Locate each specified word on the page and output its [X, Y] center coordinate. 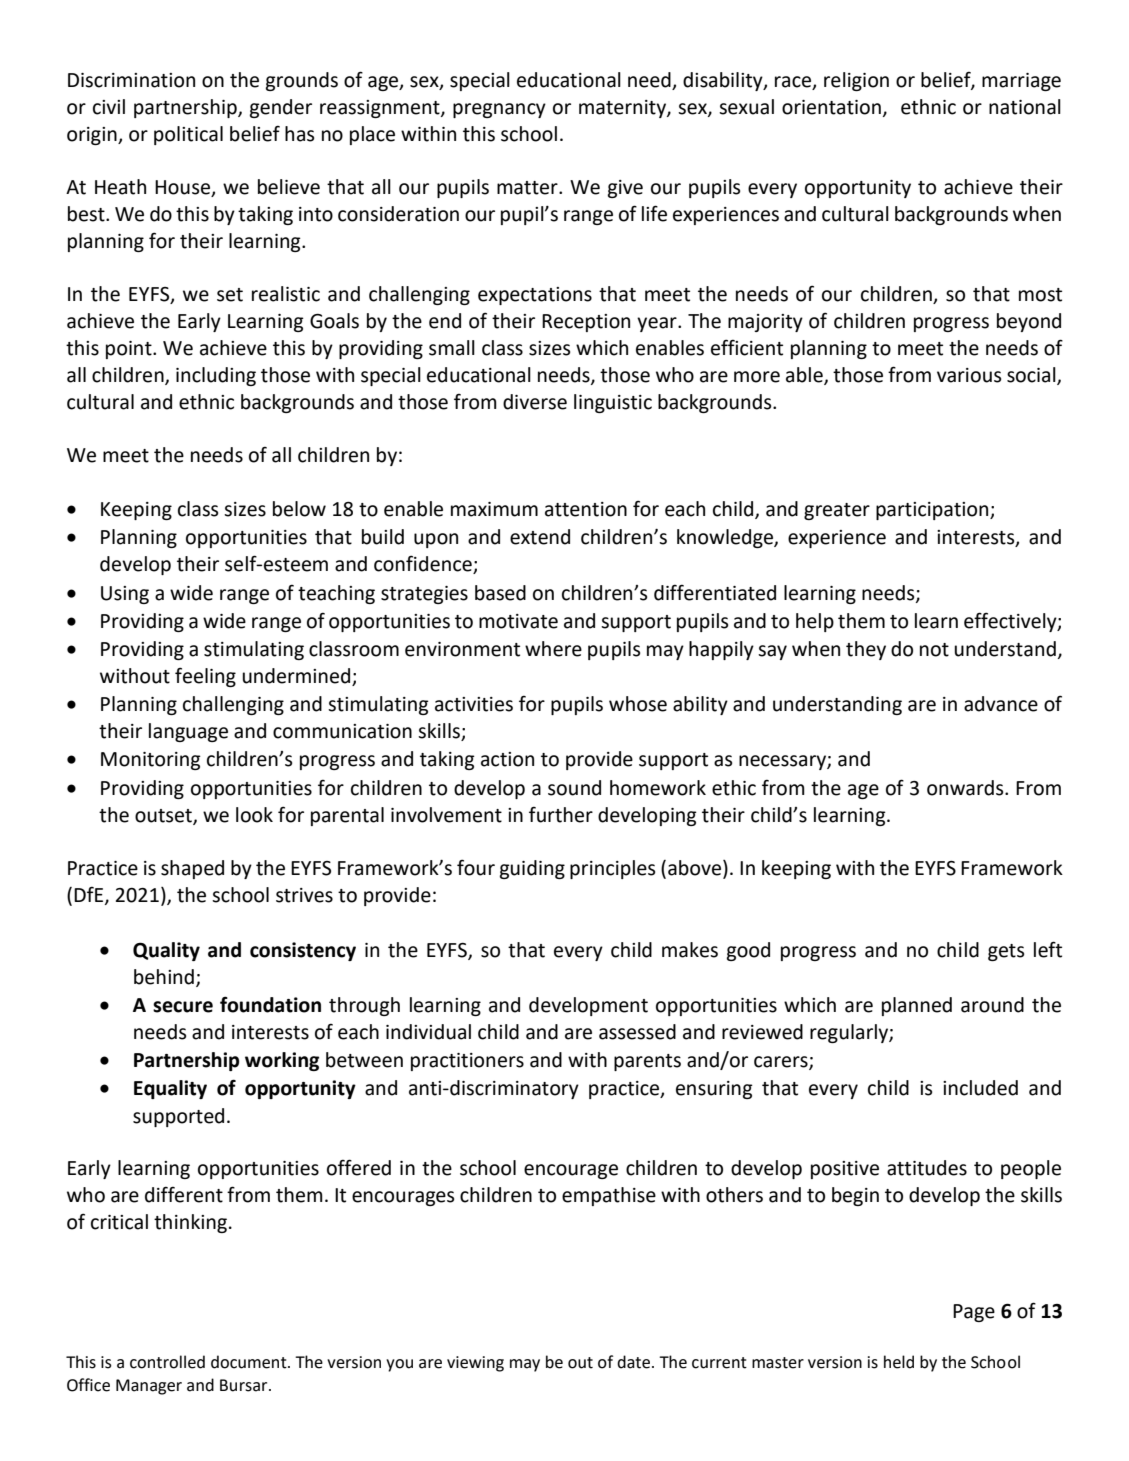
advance [1001, 704]
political [188, 135]
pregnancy [499, 110]
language [188, 732]
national [1025, 107]
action [507, 759]
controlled [167, 1362]
